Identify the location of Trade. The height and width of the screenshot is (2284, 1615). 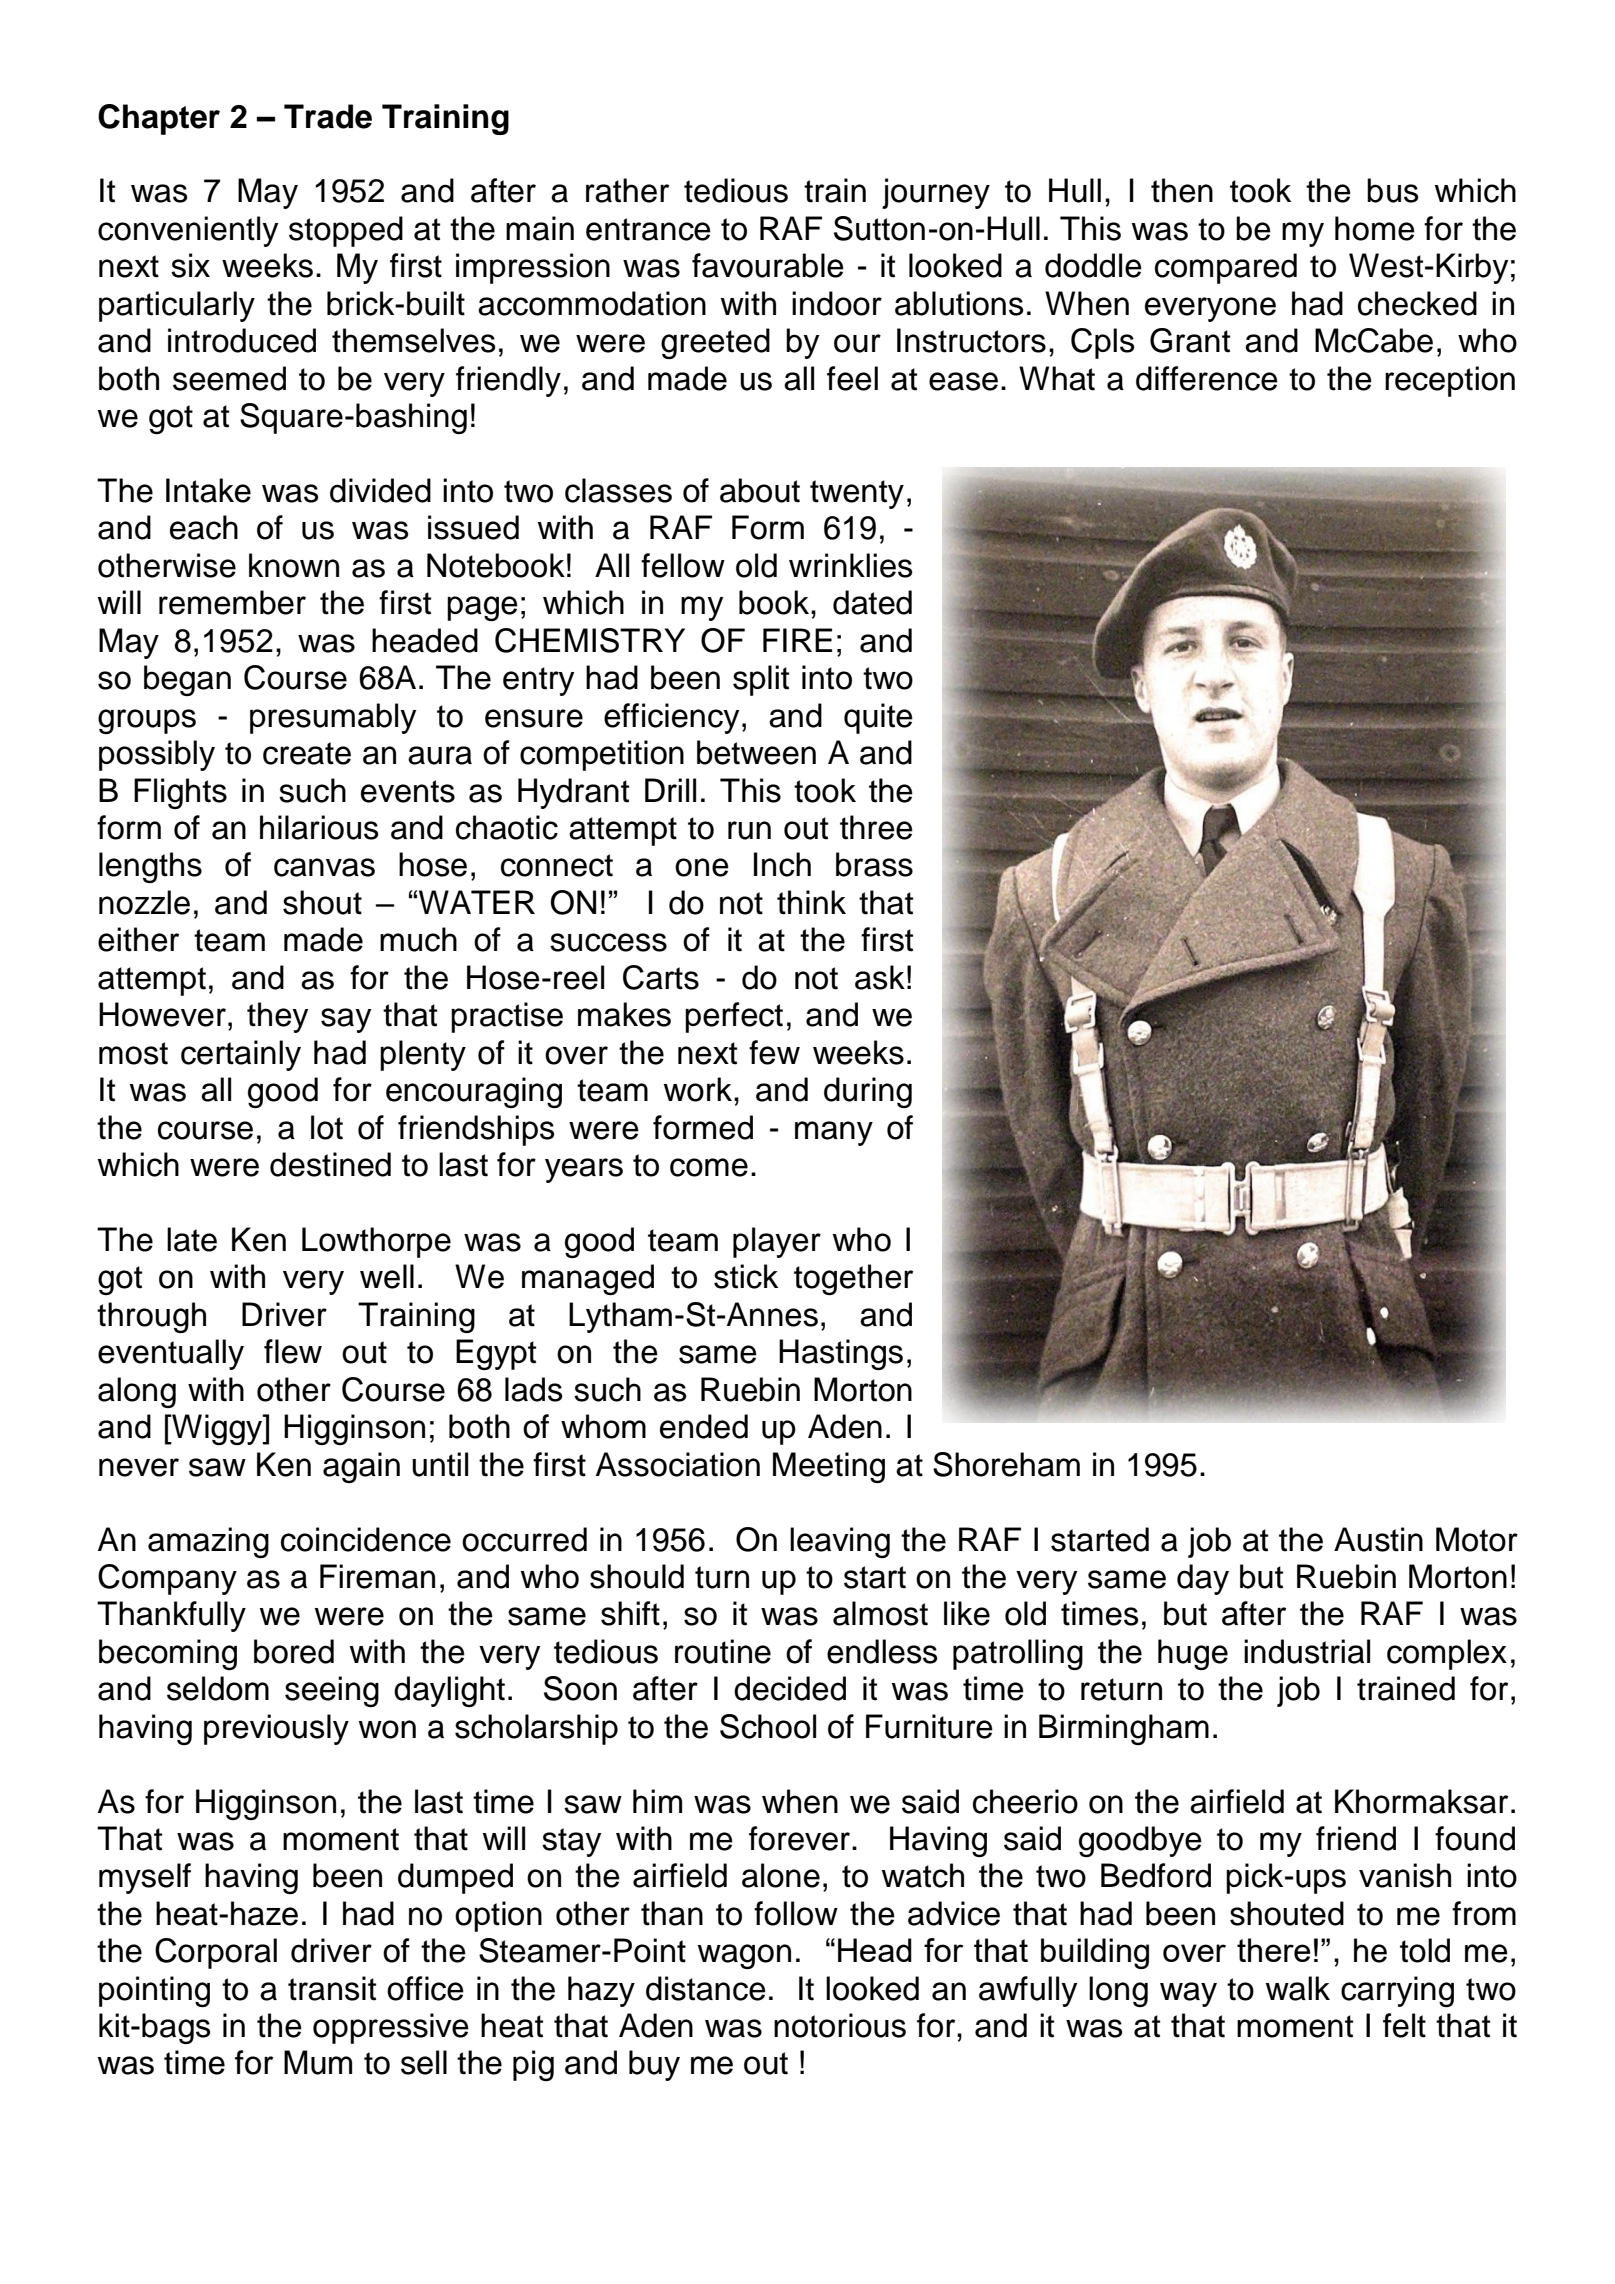
(328, 116).
